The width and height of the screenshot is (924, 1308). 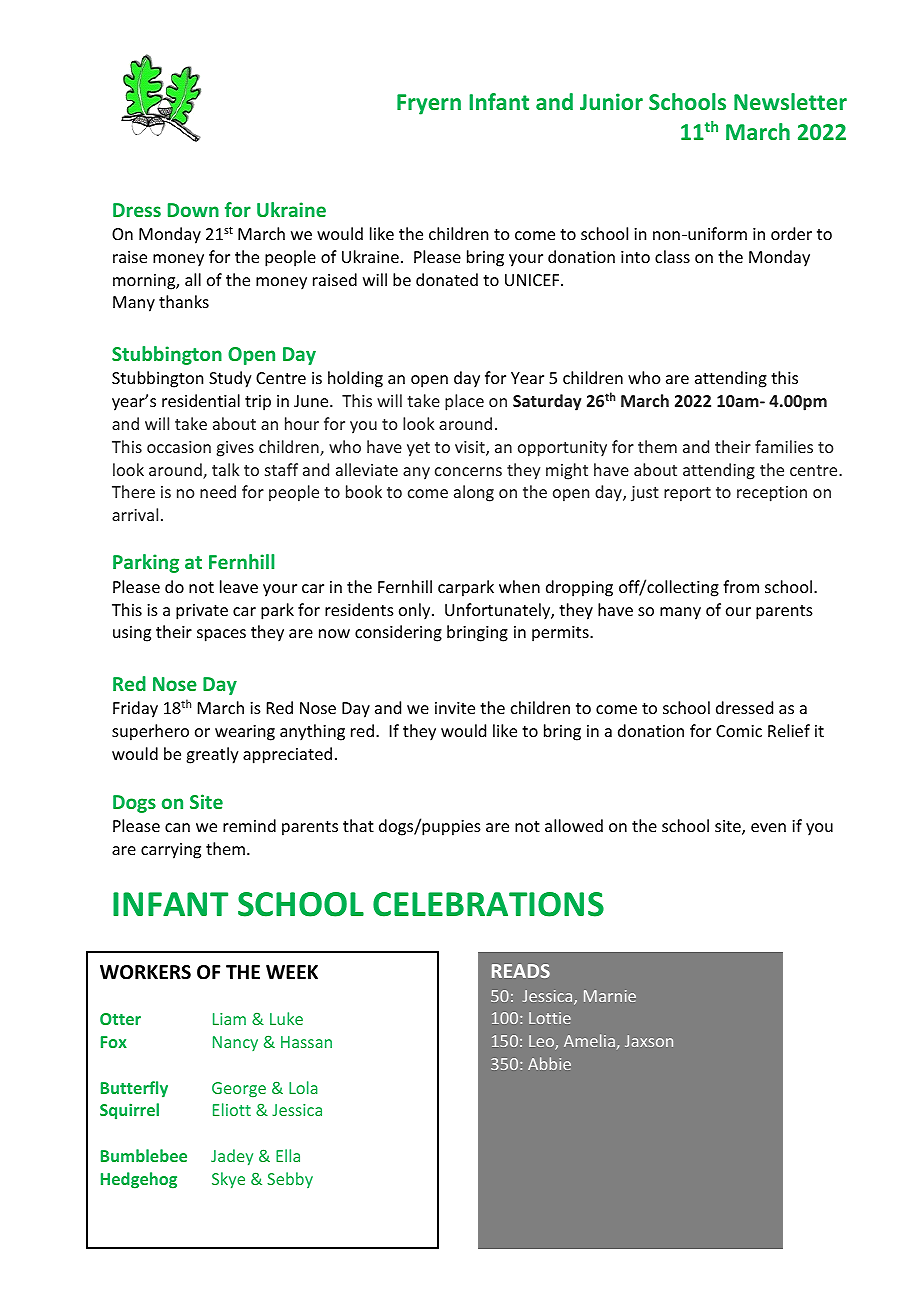 What do you see at coordinates (611, 101) in the screenshot?
I see `Junior` at bounding box center [611, 101].
